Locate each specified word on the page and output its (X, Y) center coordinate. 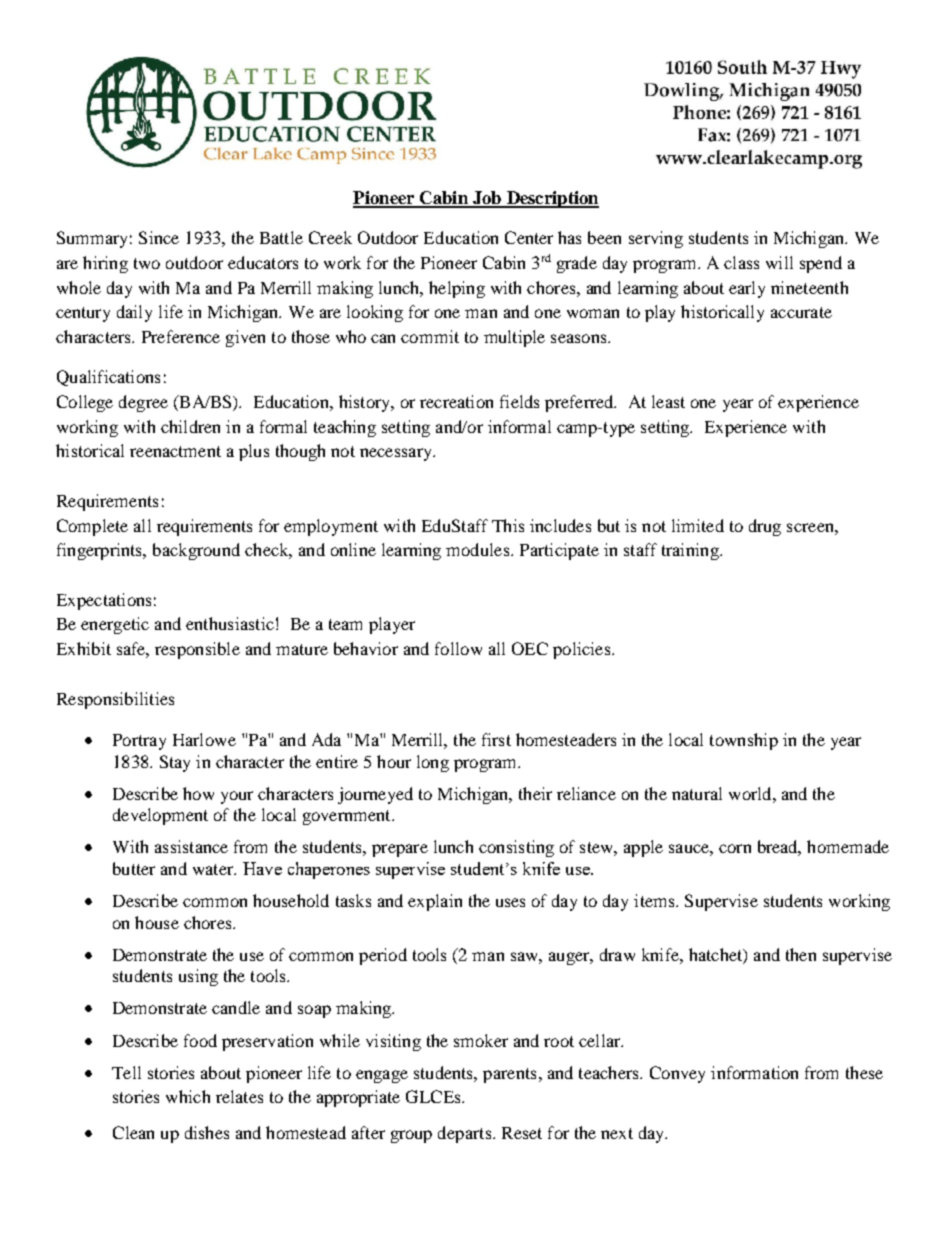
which (188, 1096)
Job (487, 199)
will (779, 262)
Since (159, 237)
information (754, 1072)
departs (466, 1134)
